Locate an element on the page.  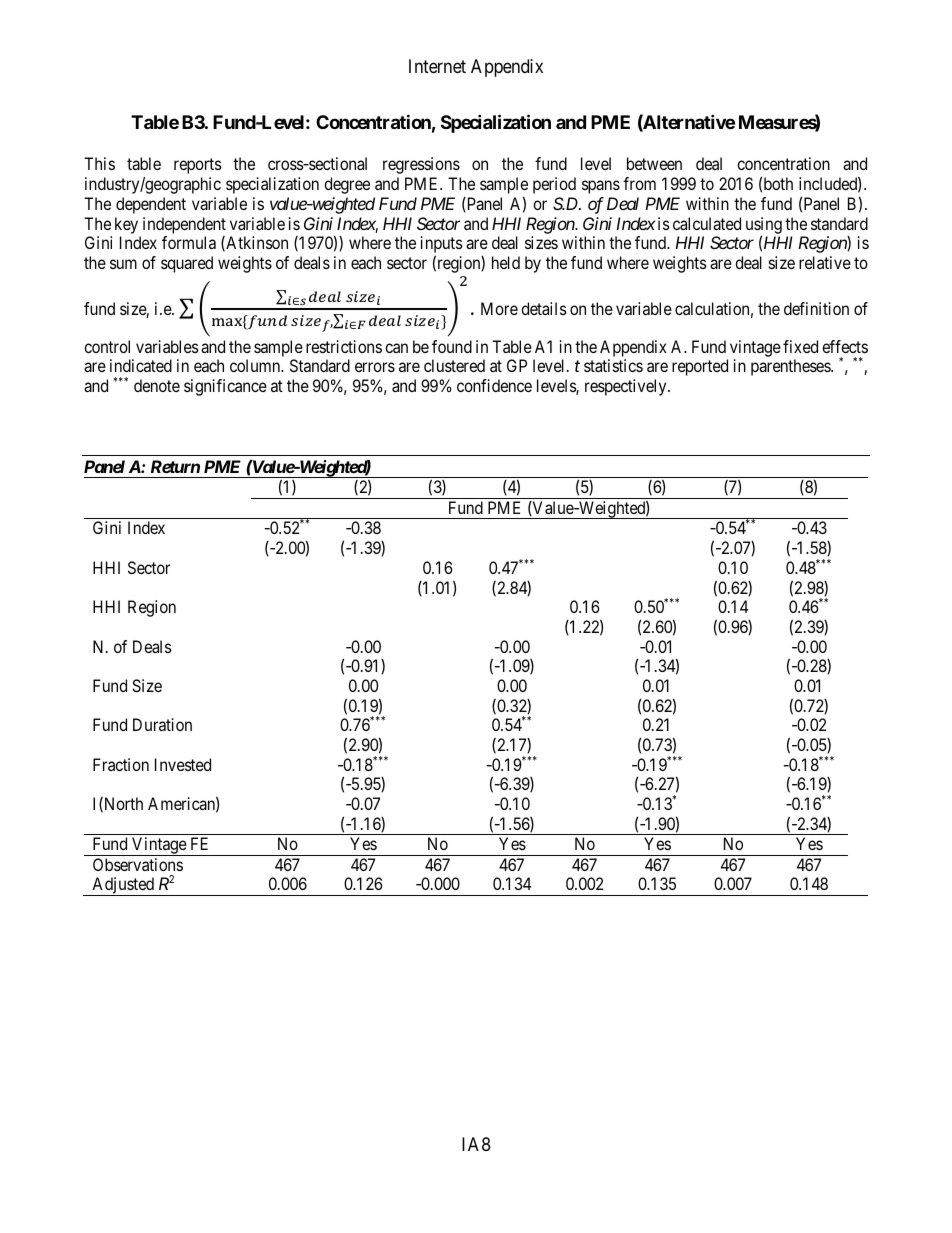
Invested is located at coordinates (183, 764).
